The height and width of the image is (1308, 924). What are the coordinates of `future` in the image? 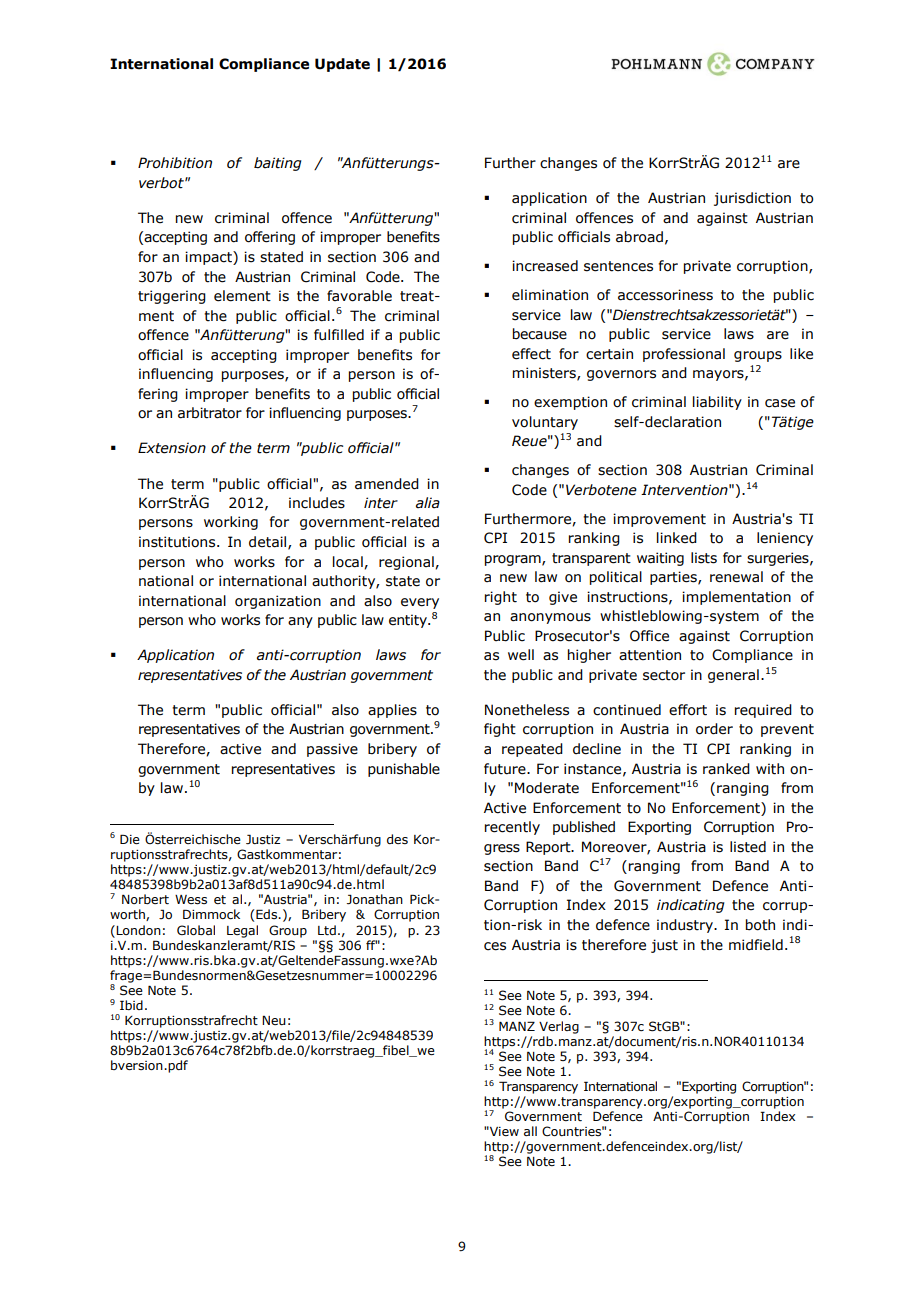 It's located at (506, 769).
